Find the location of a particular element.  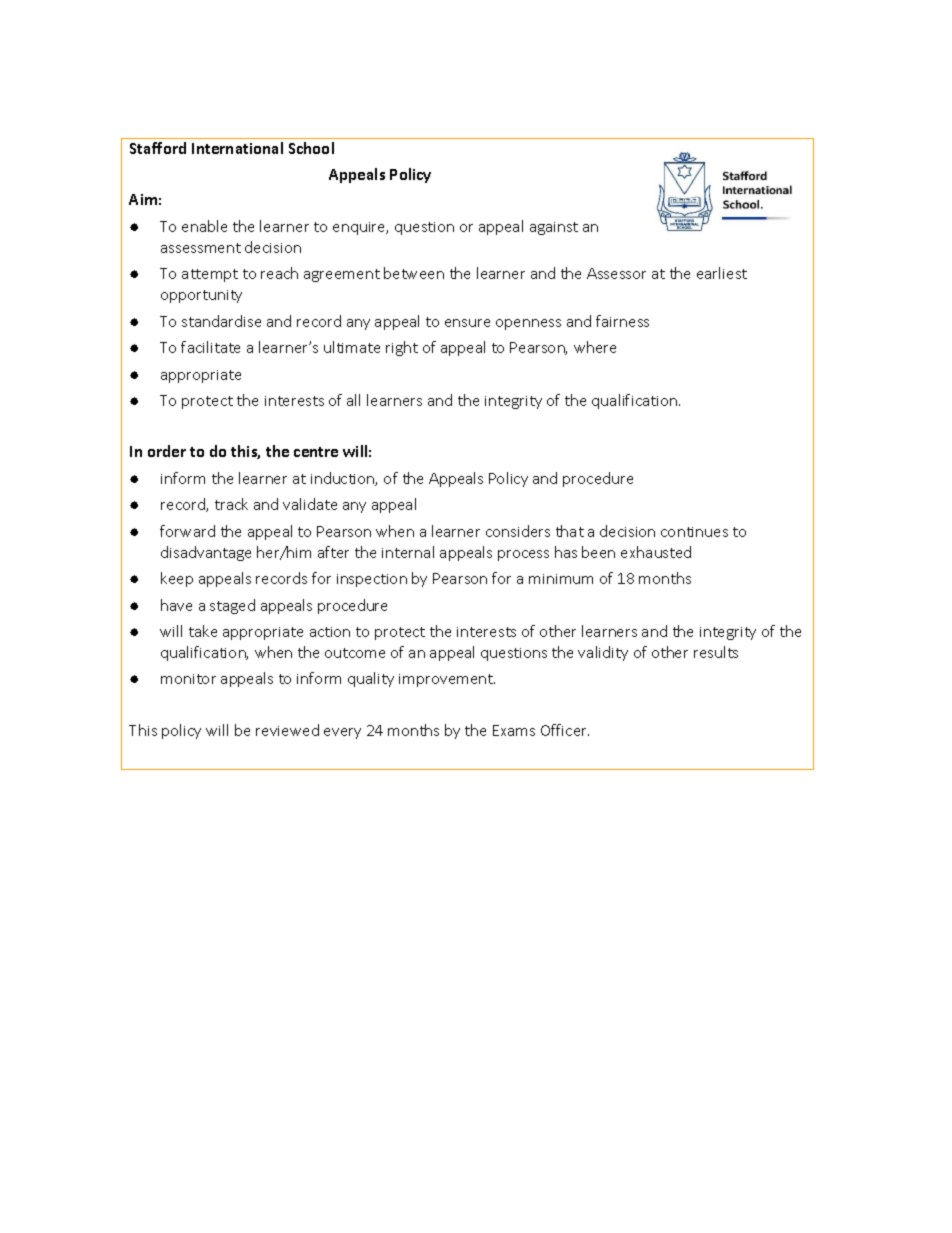

where is located at coordinates (595, 347).
